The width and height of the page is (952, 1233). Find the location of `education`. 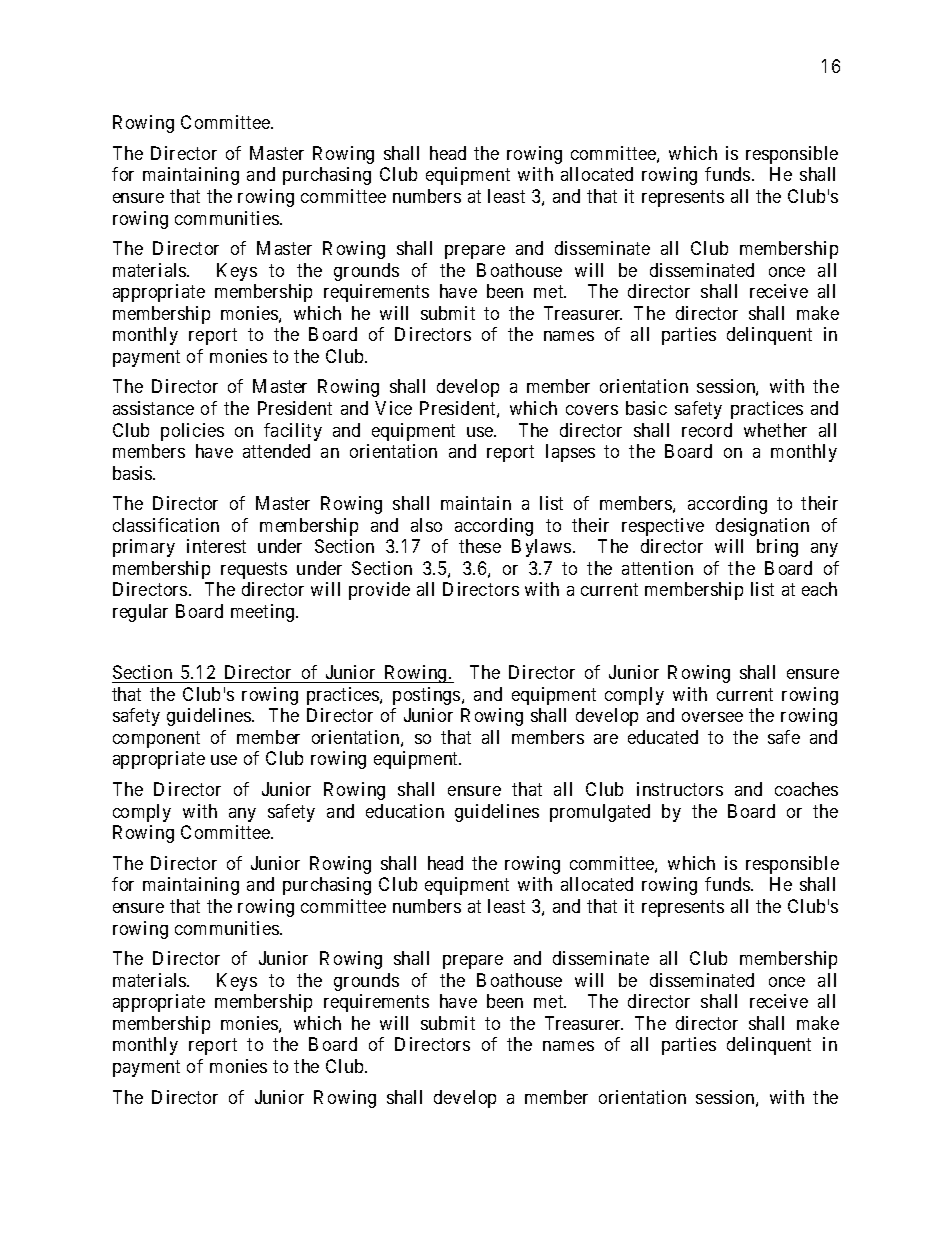

education is located at coordinates (405, 811).
